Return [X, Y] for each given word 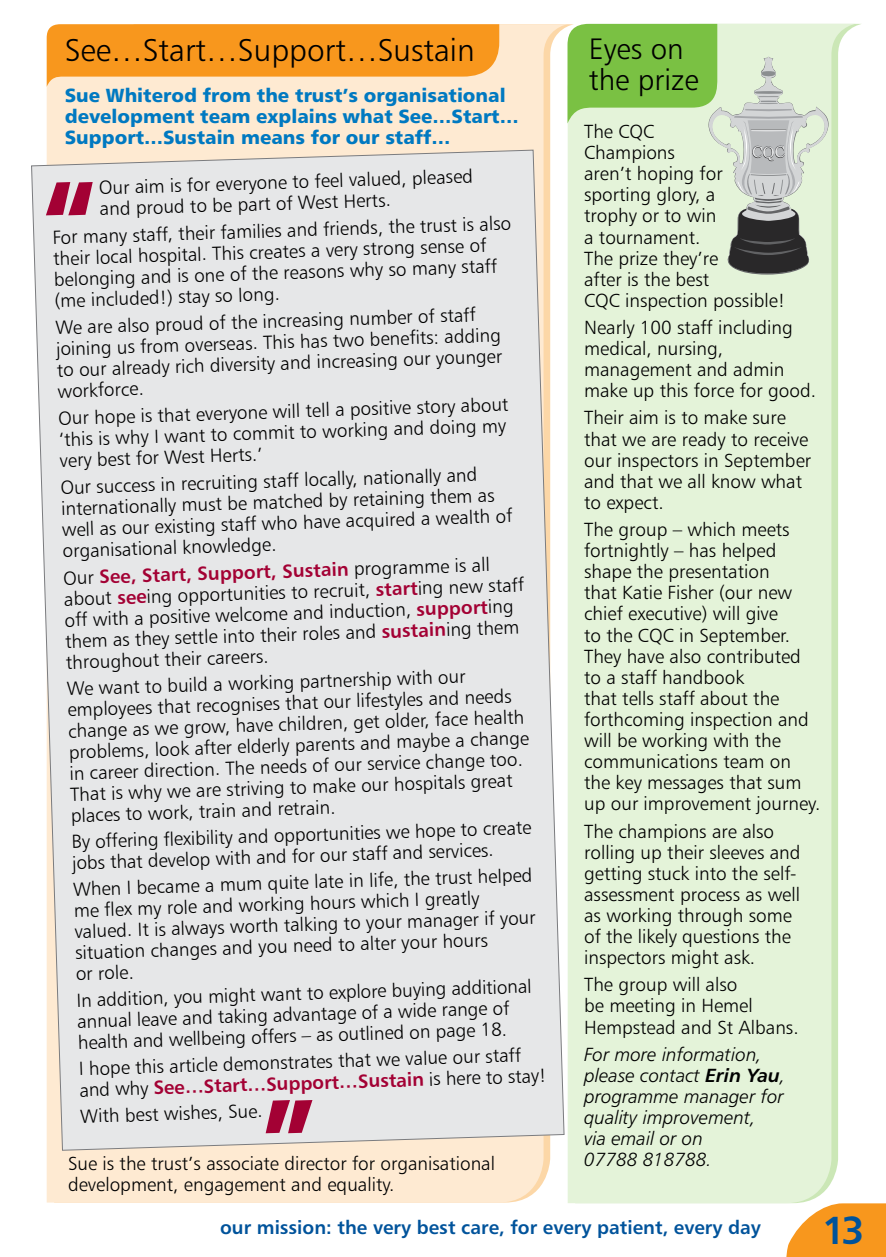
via [594, 1138]
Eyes [616, 52]
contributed [753, 656]
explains [296, 119]
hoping [665, 175]
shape [608, 573]
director [316, 1163]
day [745, 1229]
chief [604, 613]
